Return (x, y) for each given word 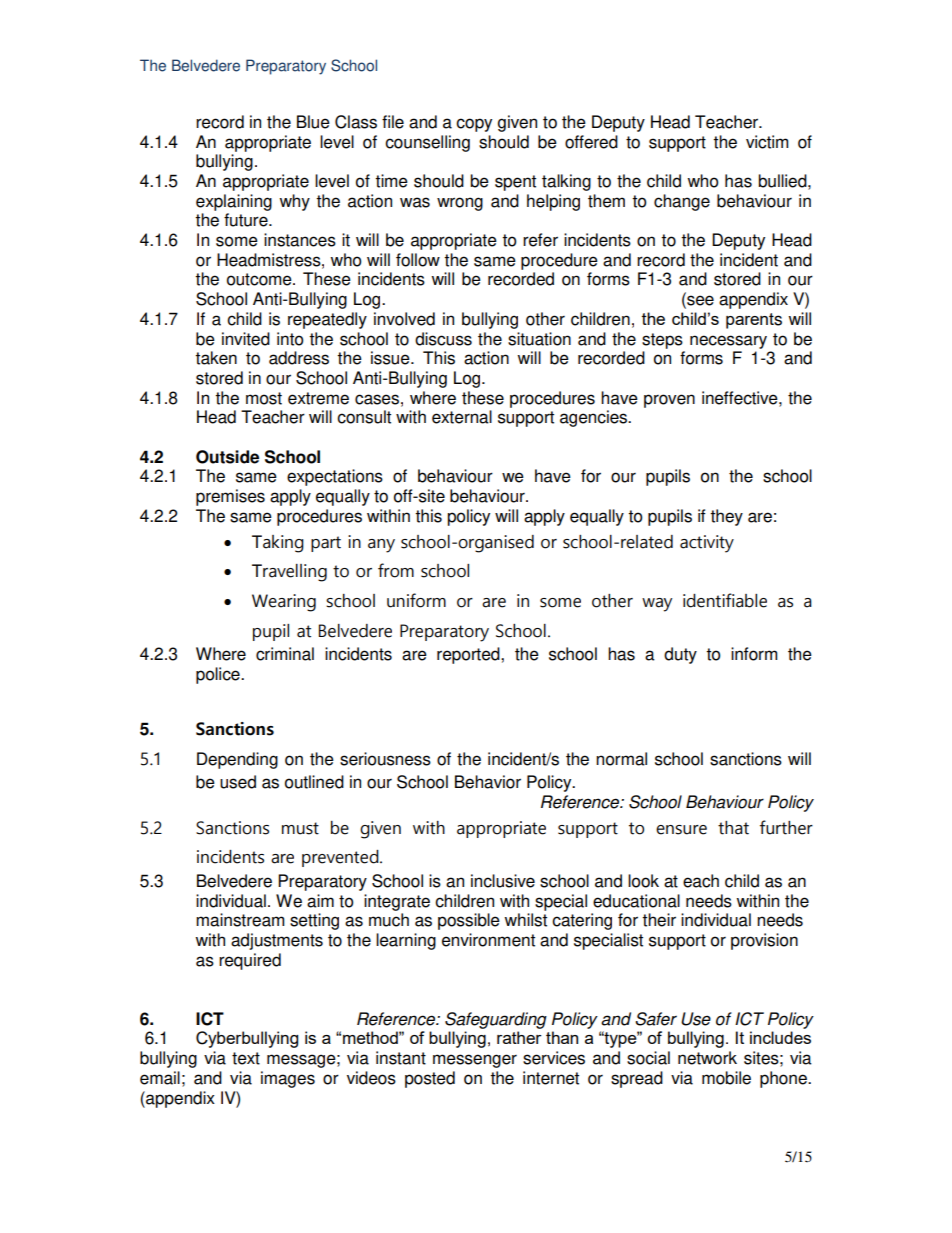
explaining (234, 202)
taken (216, 358)
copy (474, 125)
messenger (475, 1061)
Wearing (284, 603)
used (238, 782)
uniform (416, 600)
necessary (728, 342)
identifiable (725, 600)
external (462, 417)
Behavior (488, 782)
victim (767, 142)
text (246, 1058)
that (733, 828)
